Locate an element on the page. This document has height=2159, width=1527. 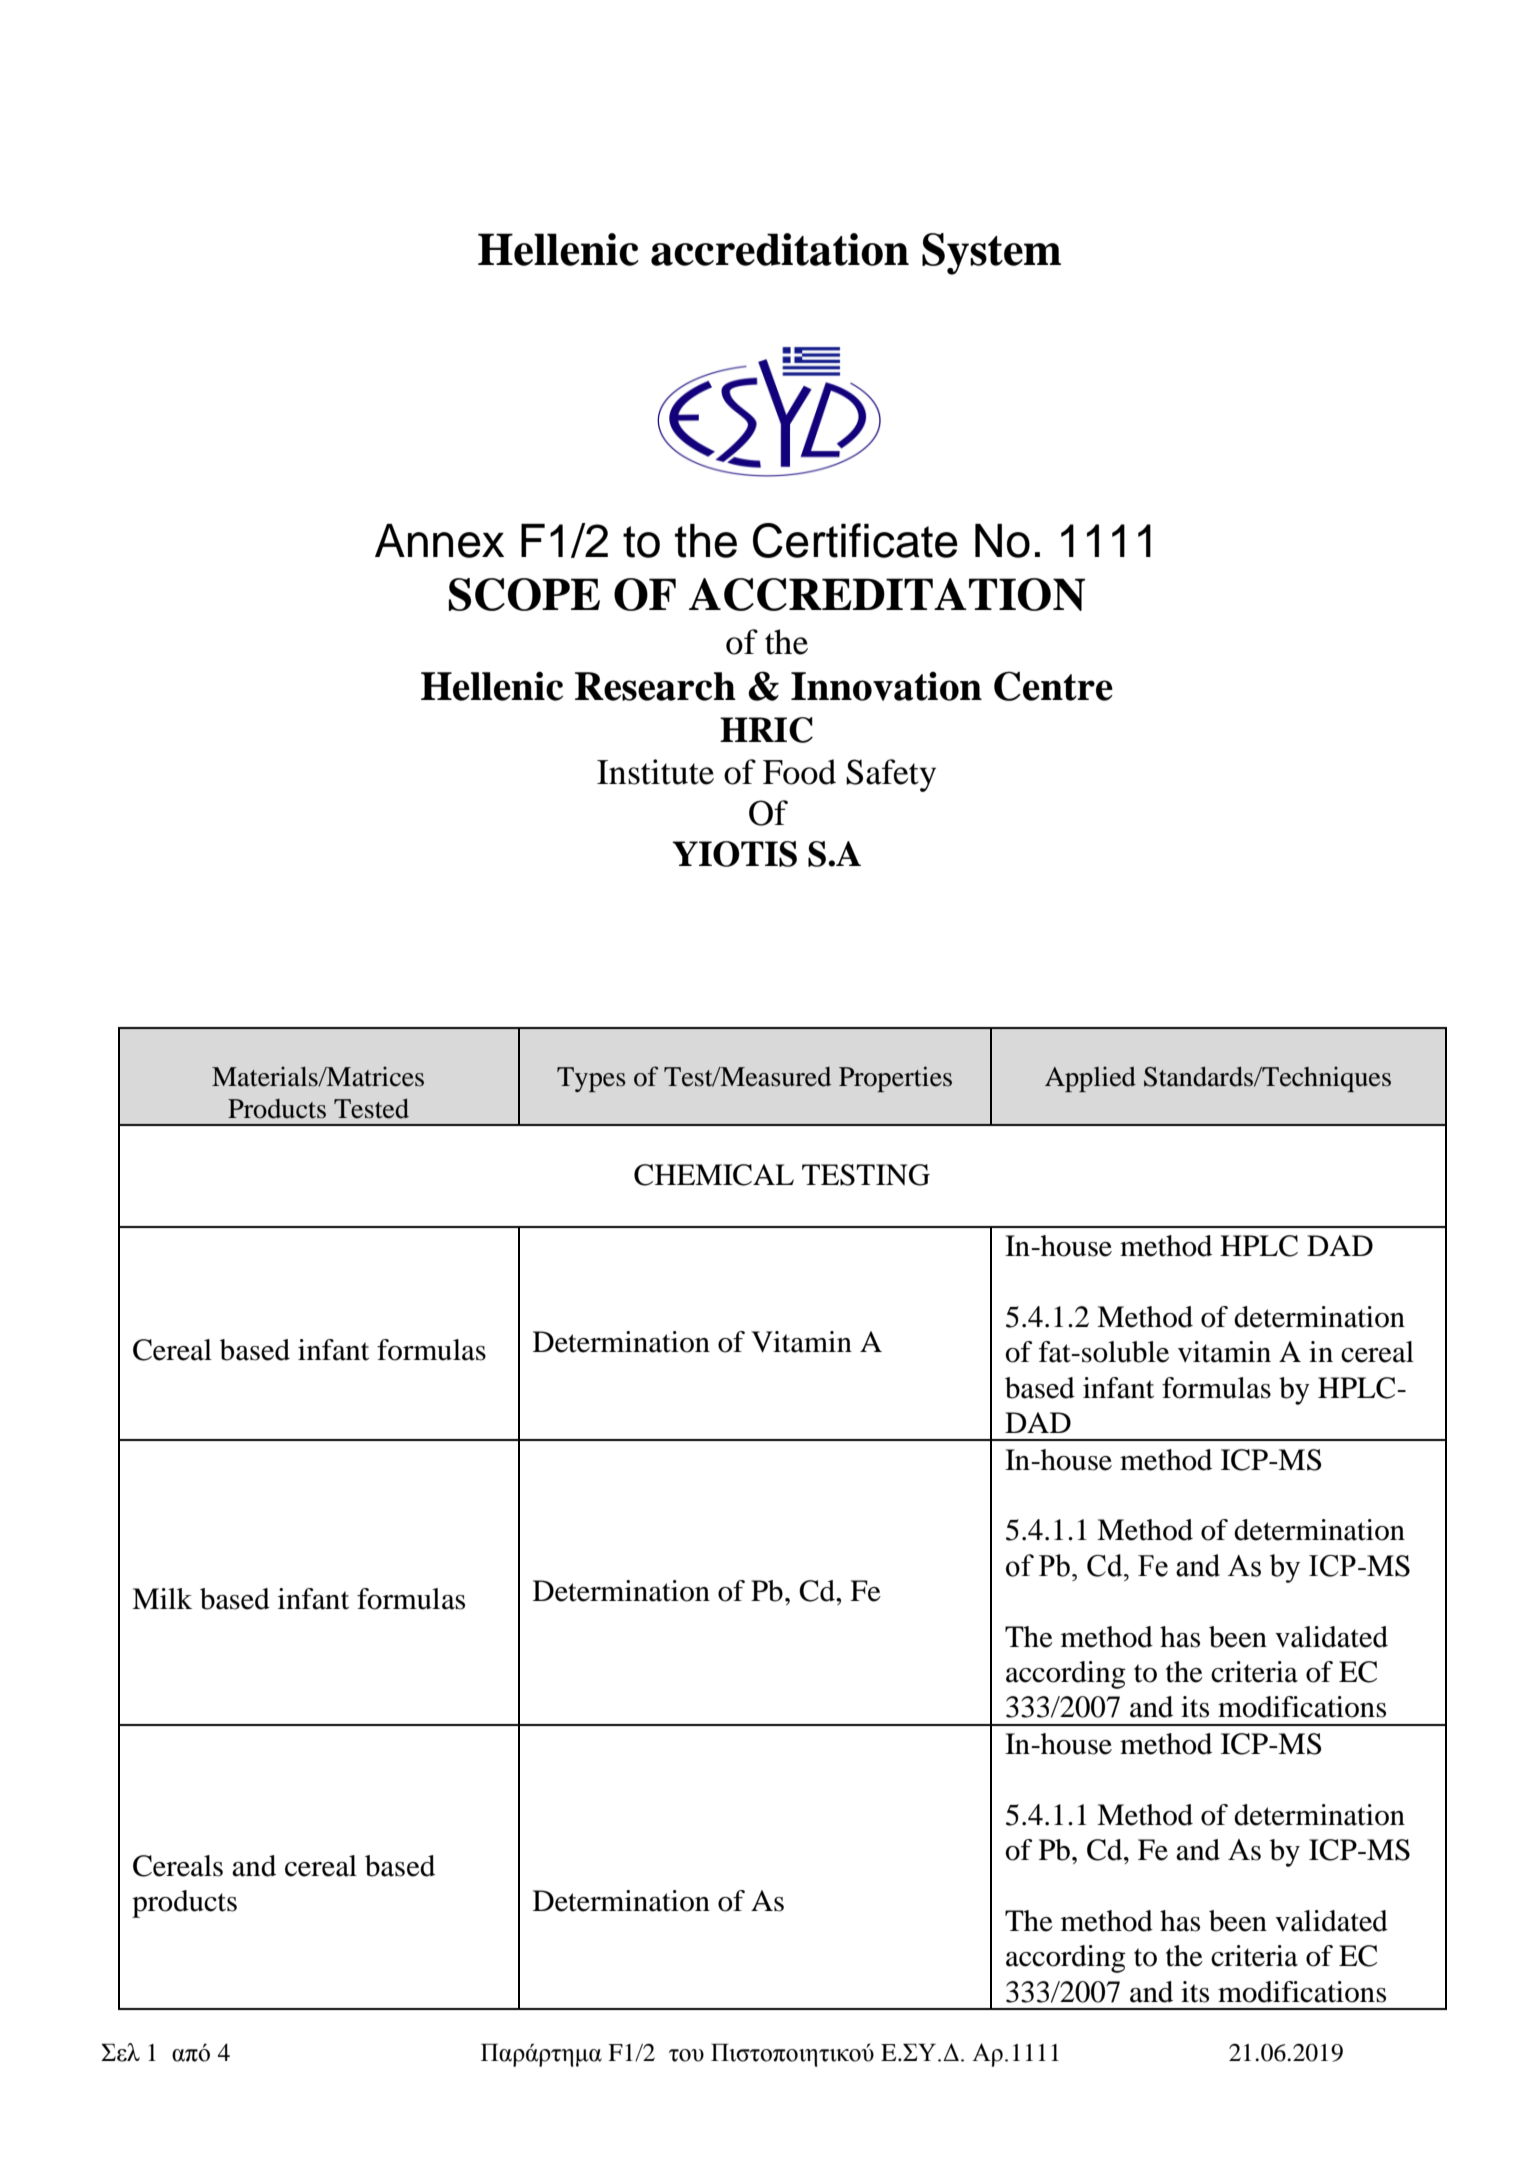
Research is located at coordinates (655, 686).
